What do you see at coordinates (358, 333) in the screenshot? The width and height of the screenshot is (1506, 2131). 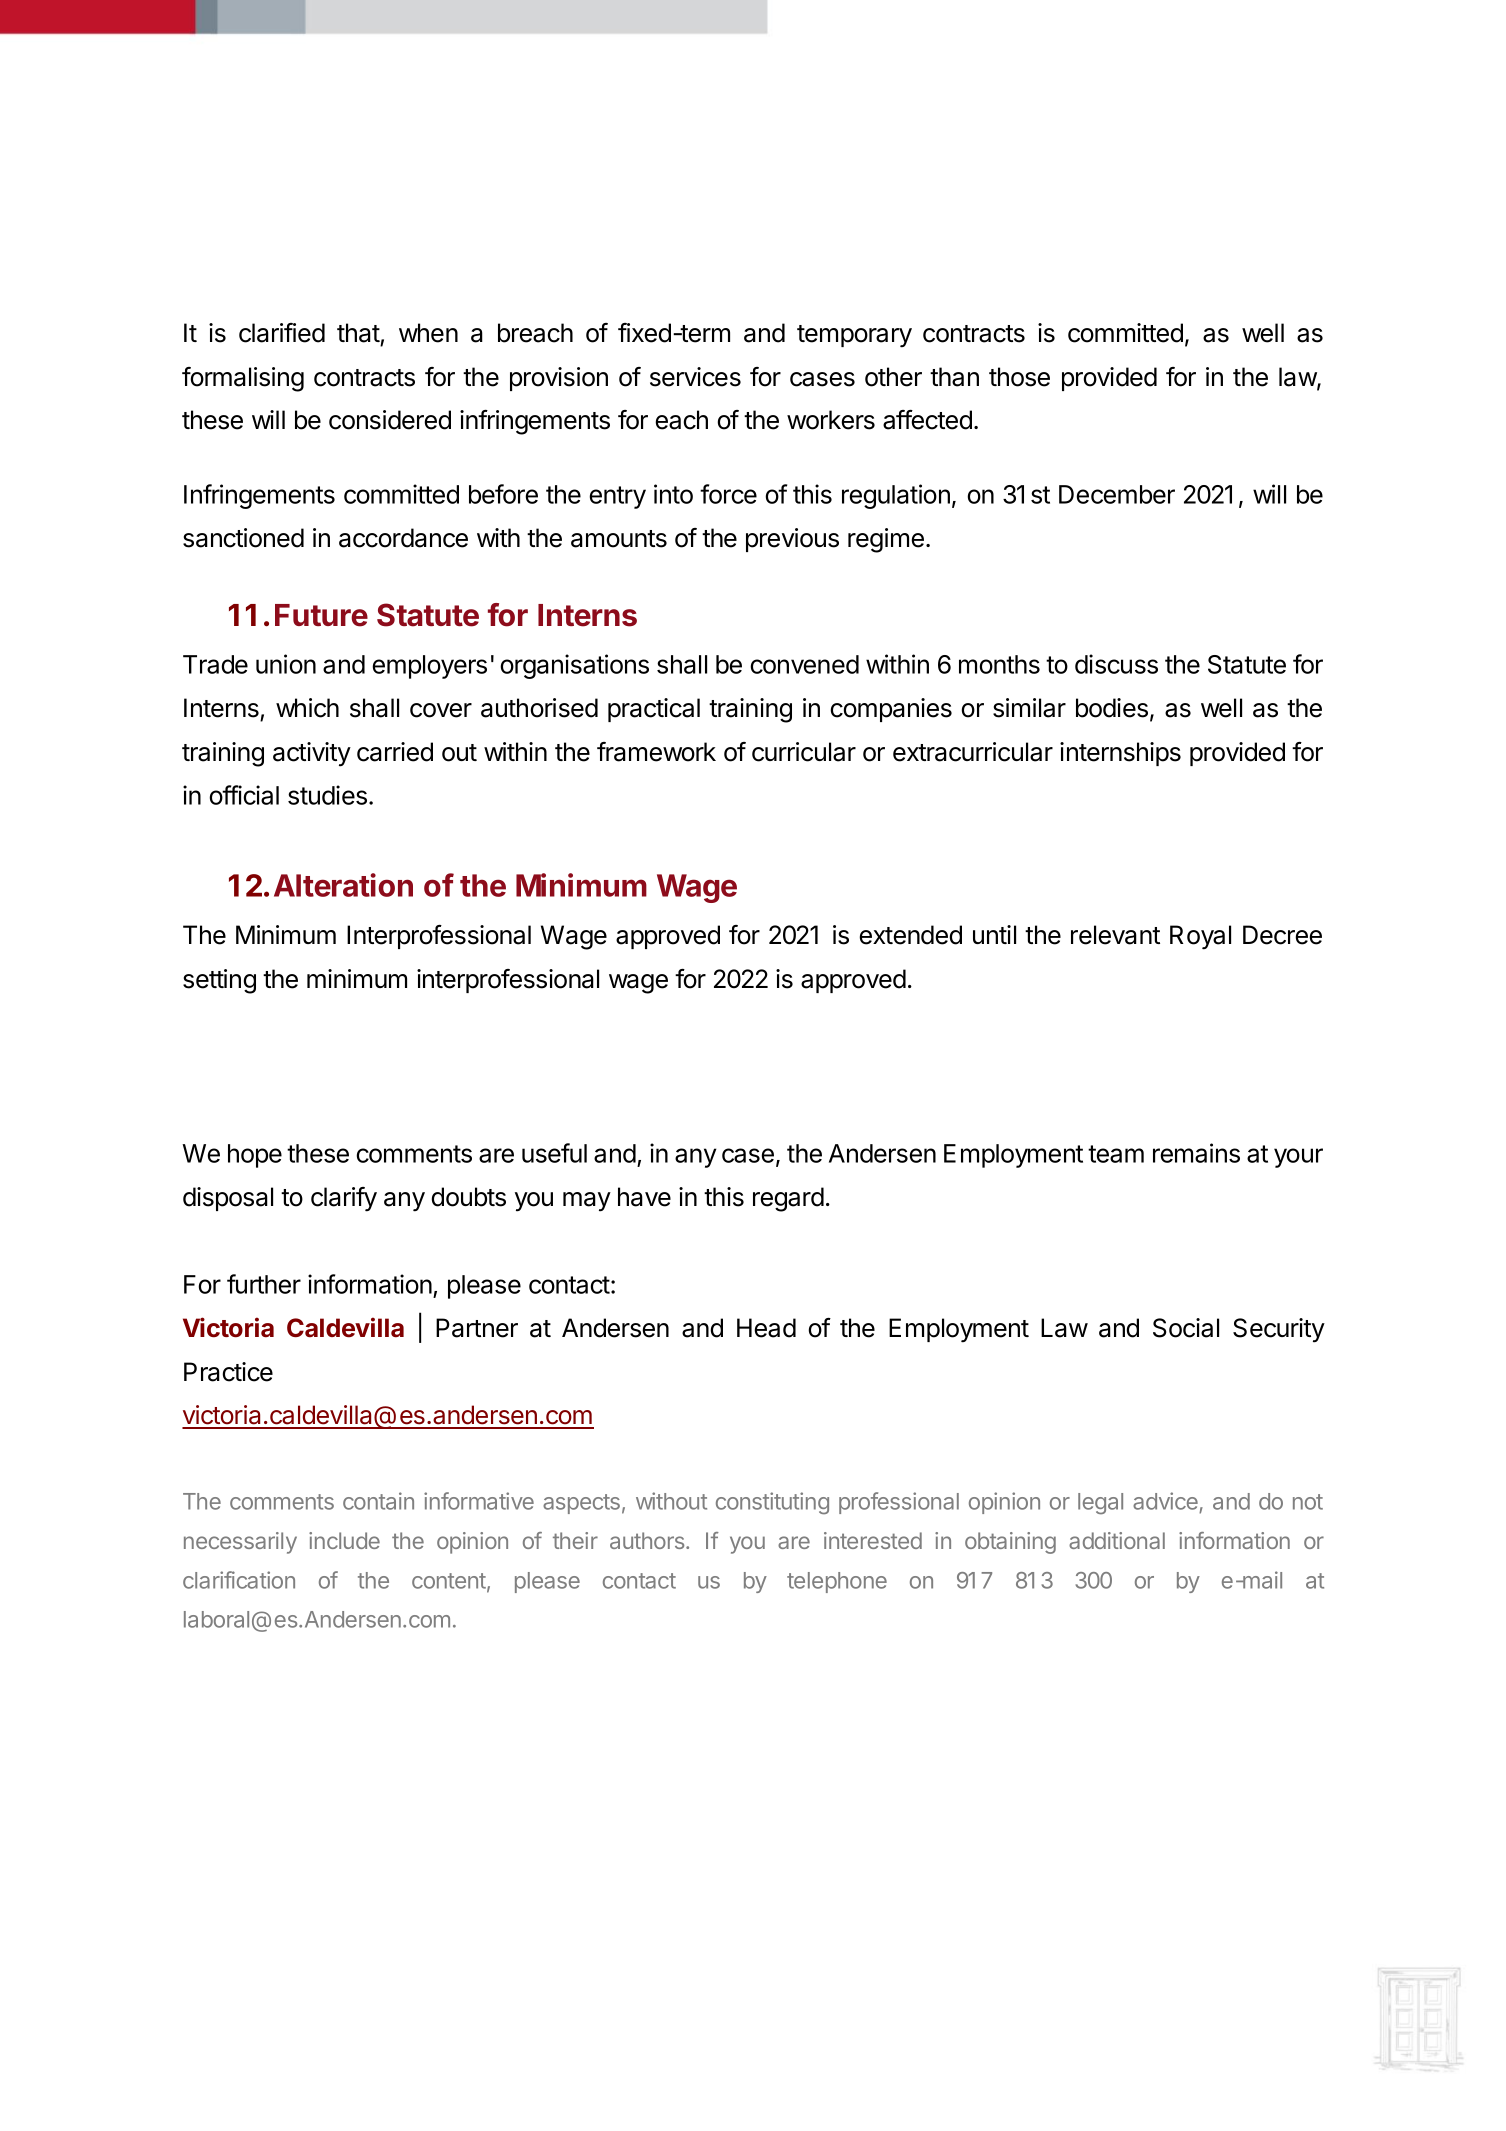 I see `that` at bounding box center [358, 333].
